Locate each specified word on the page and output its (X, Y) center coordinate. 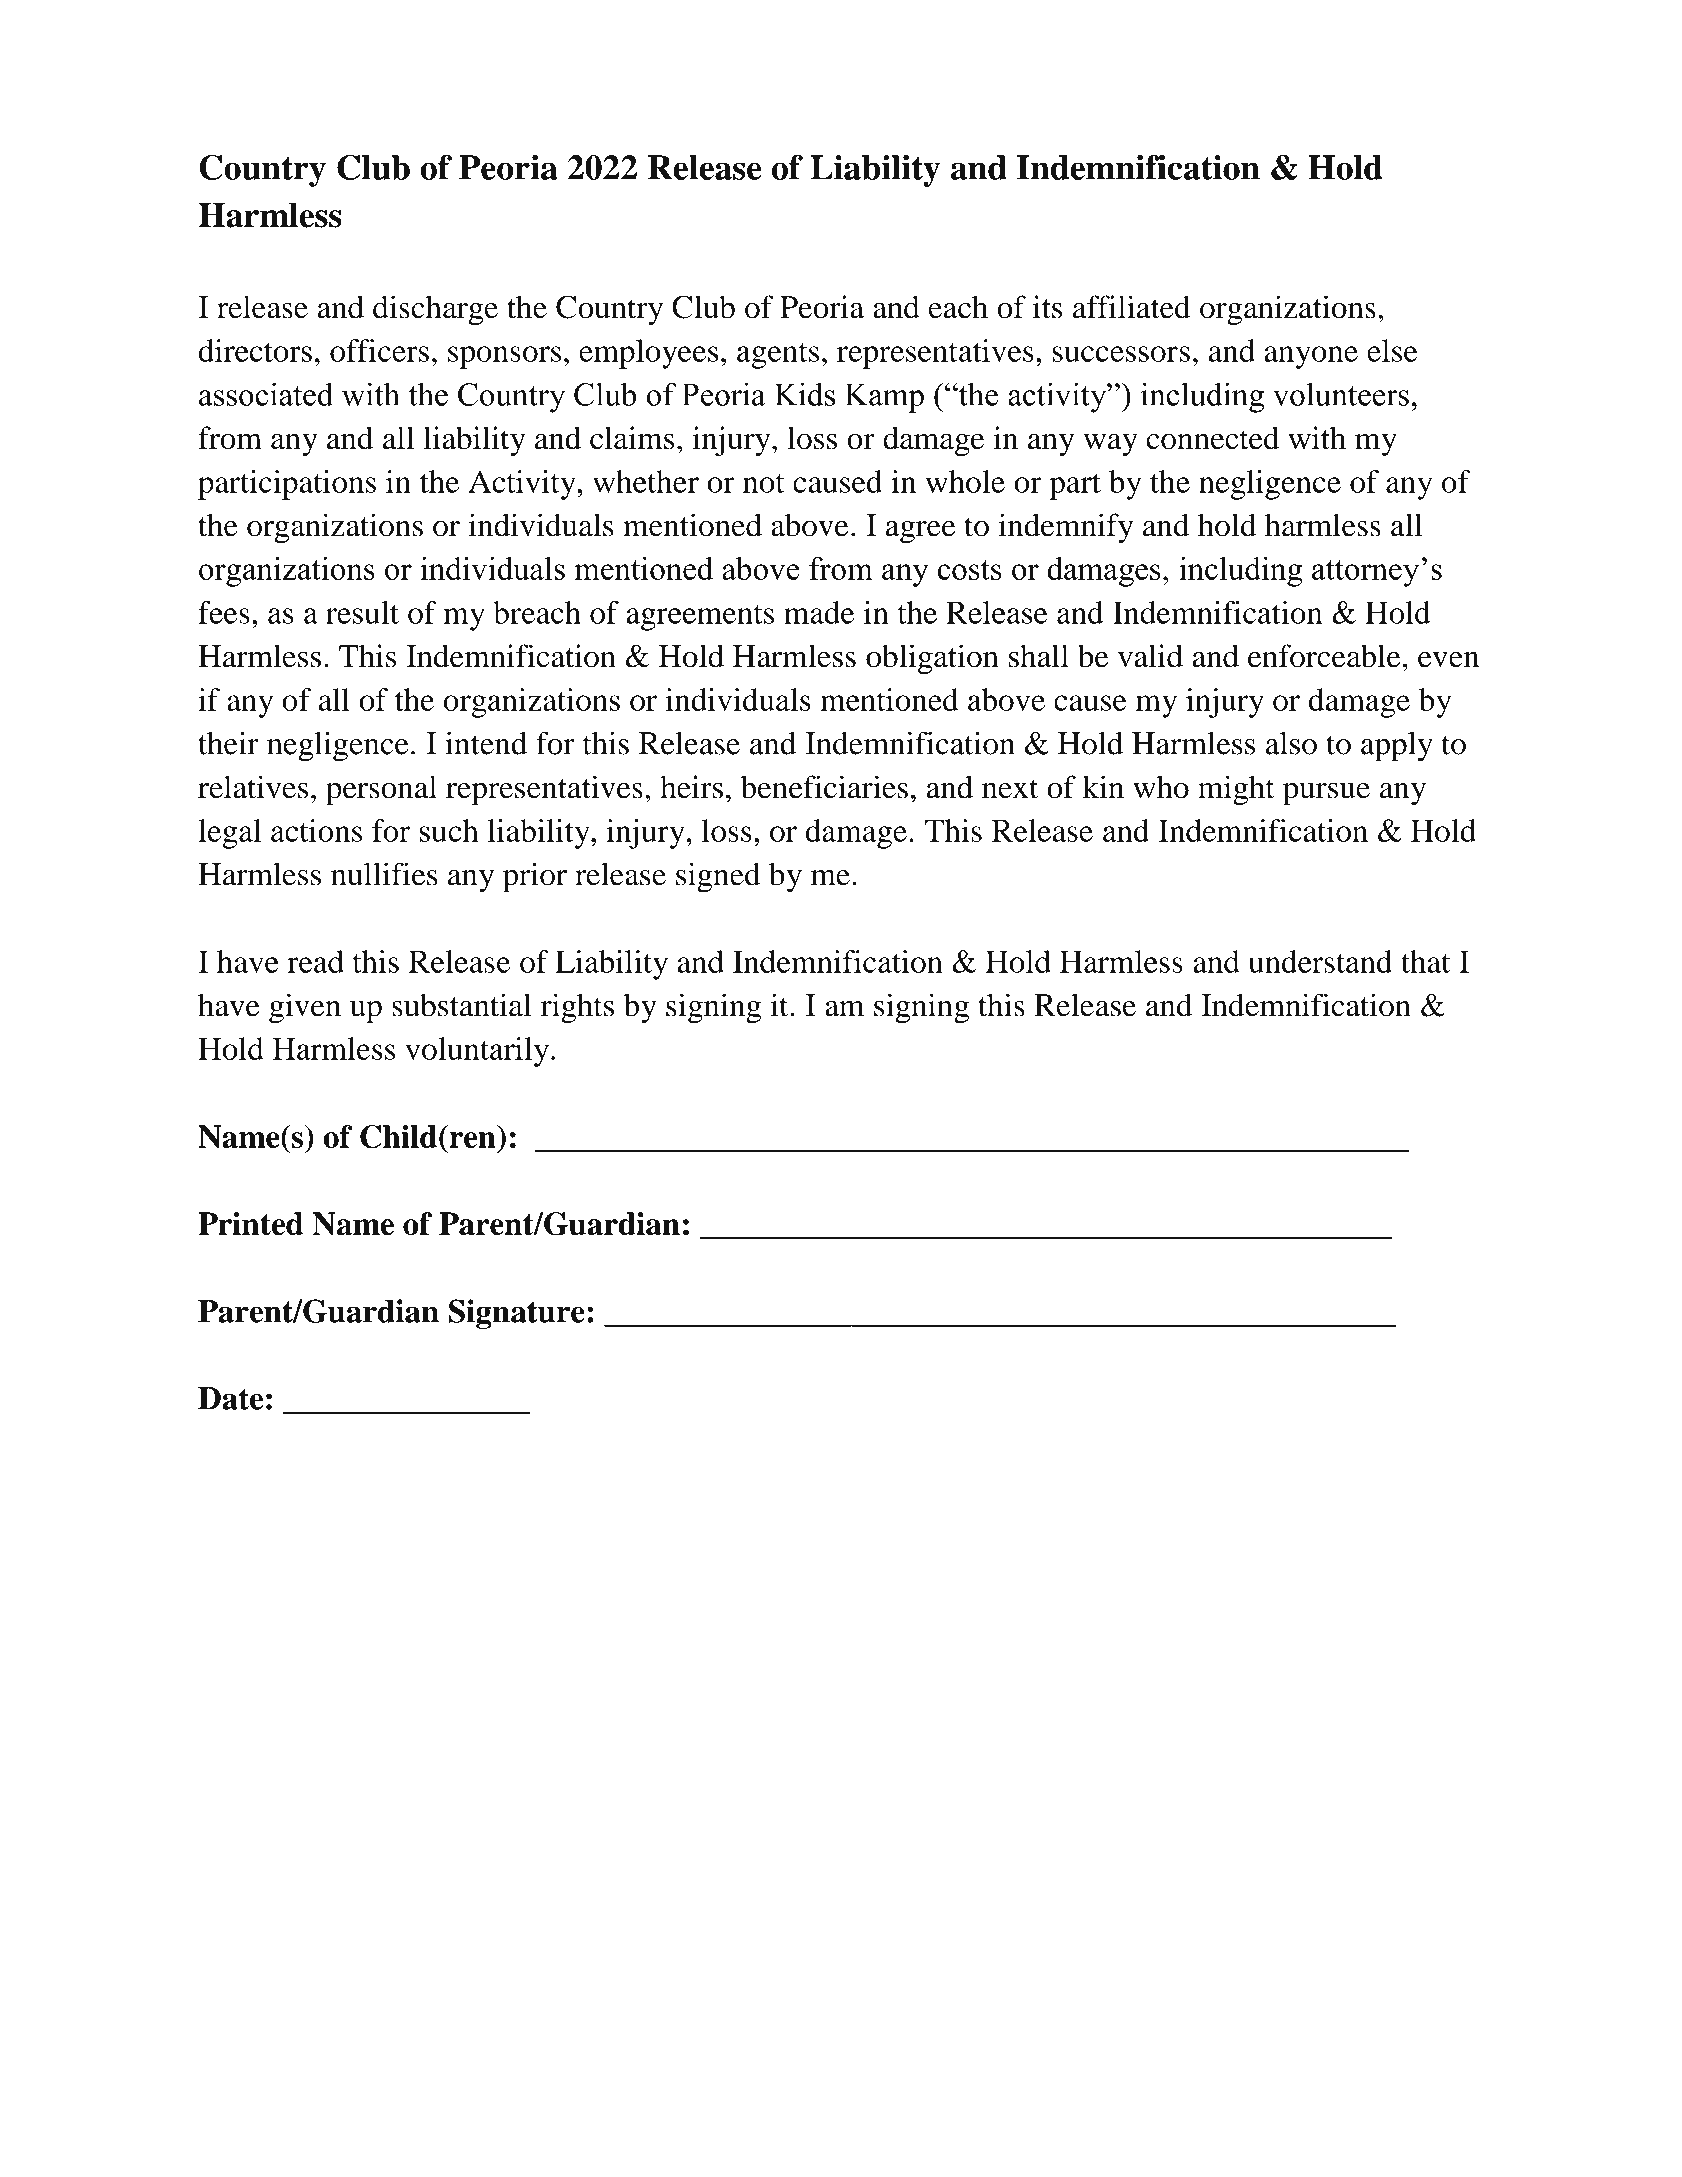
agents (778, 356)
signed (718, 877)
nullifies (384, 874)
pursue (1326, 794)
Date (230, 1398)
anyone (1311, 357)
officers (379, 350)
